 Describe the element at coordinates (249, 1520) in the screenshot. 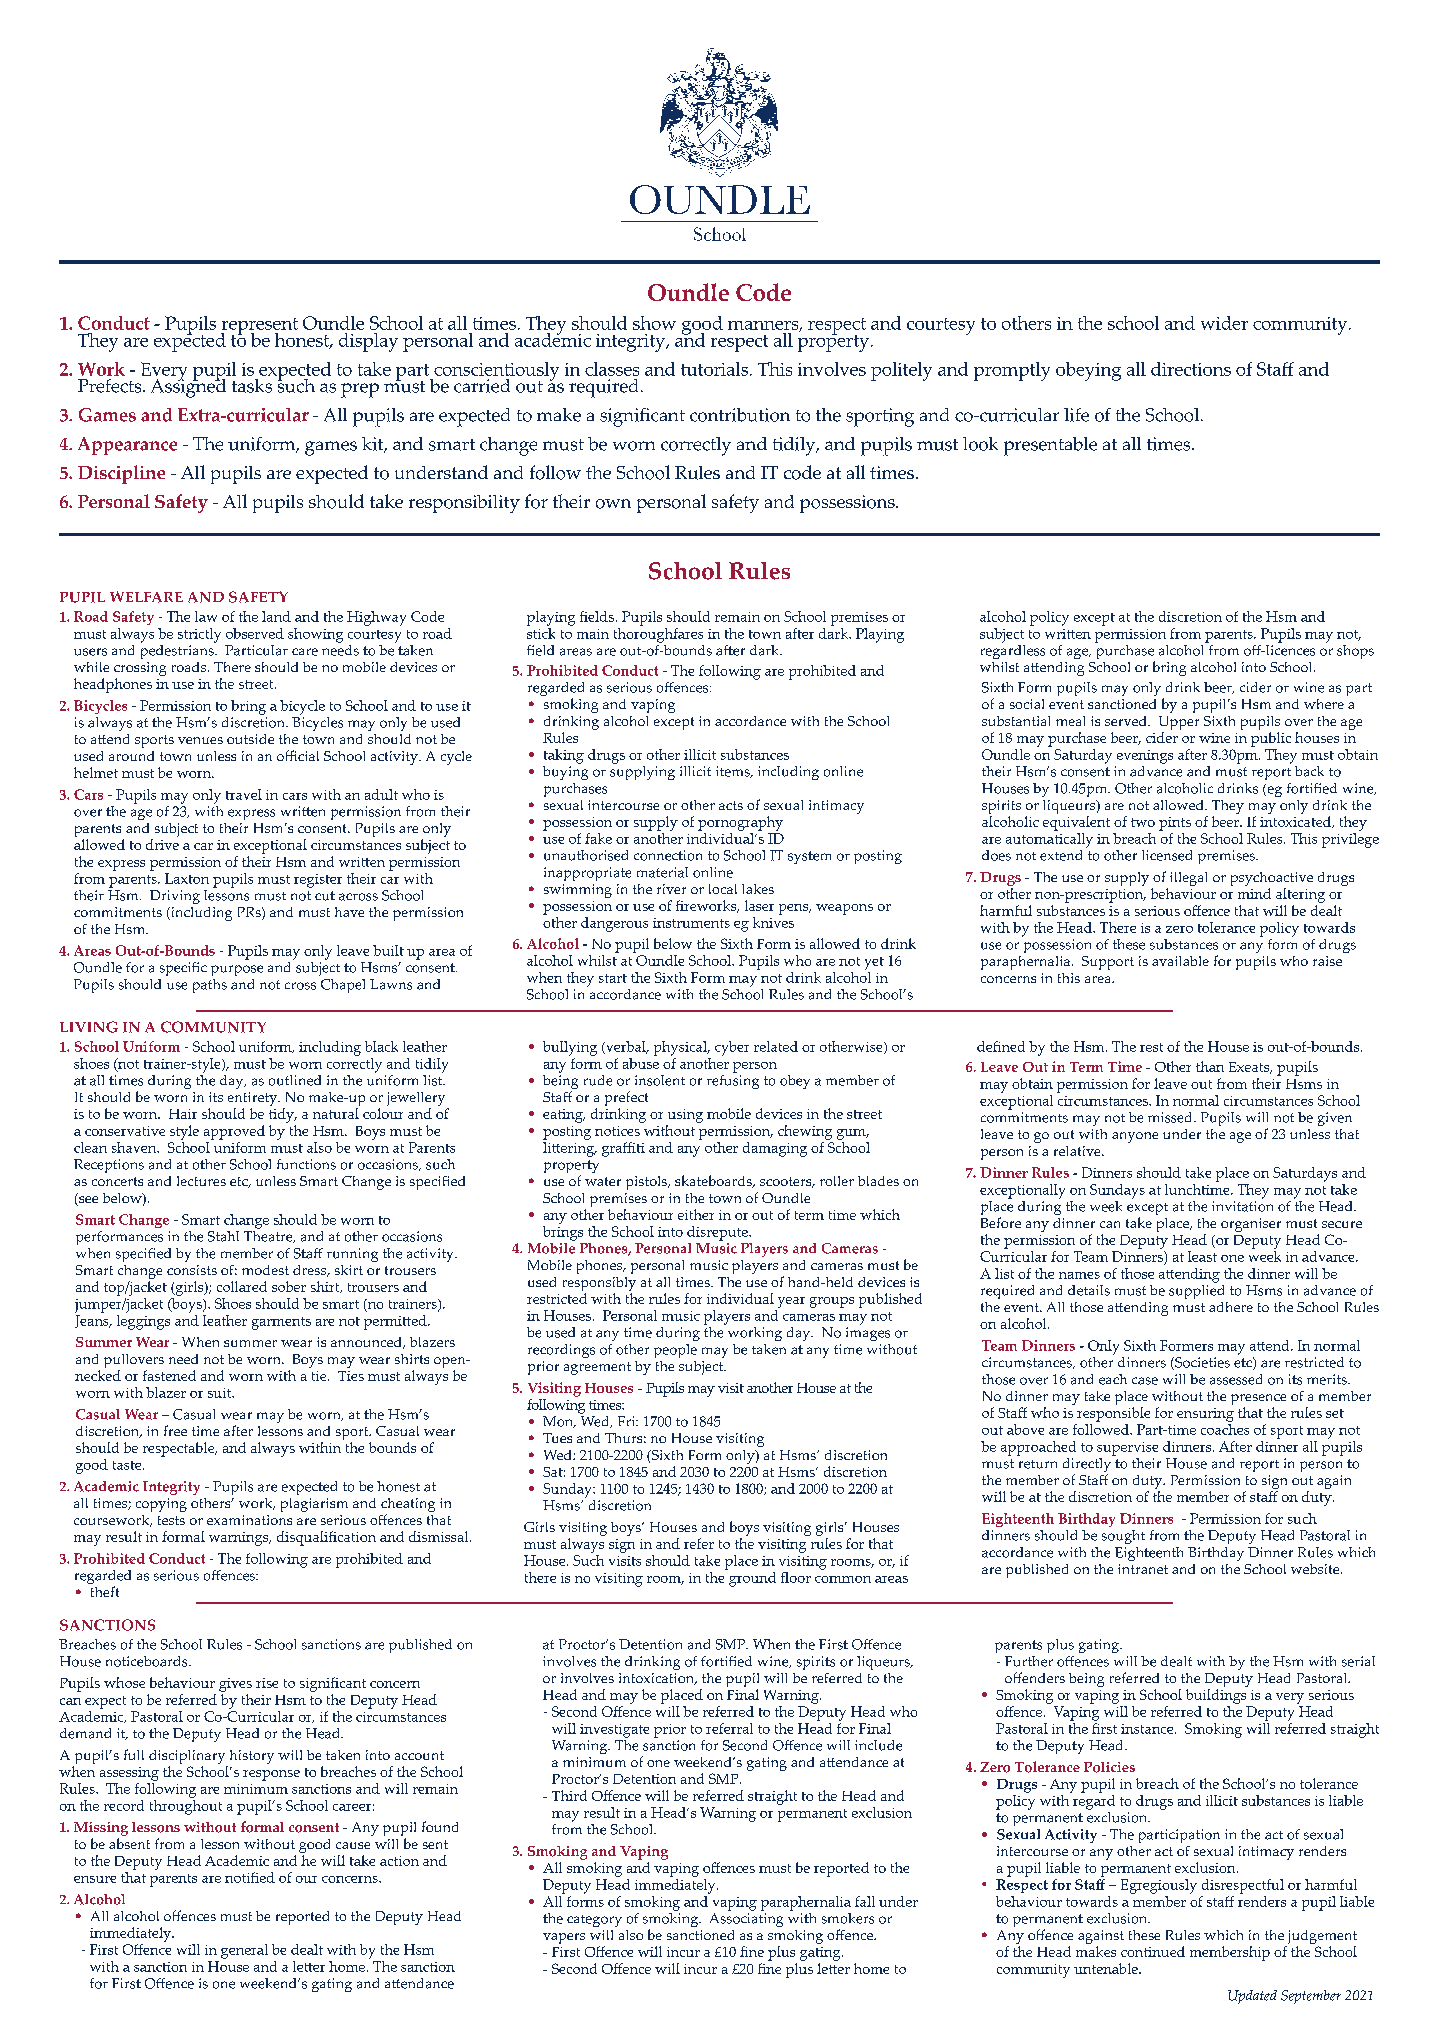

I see `examinations` at that location.
